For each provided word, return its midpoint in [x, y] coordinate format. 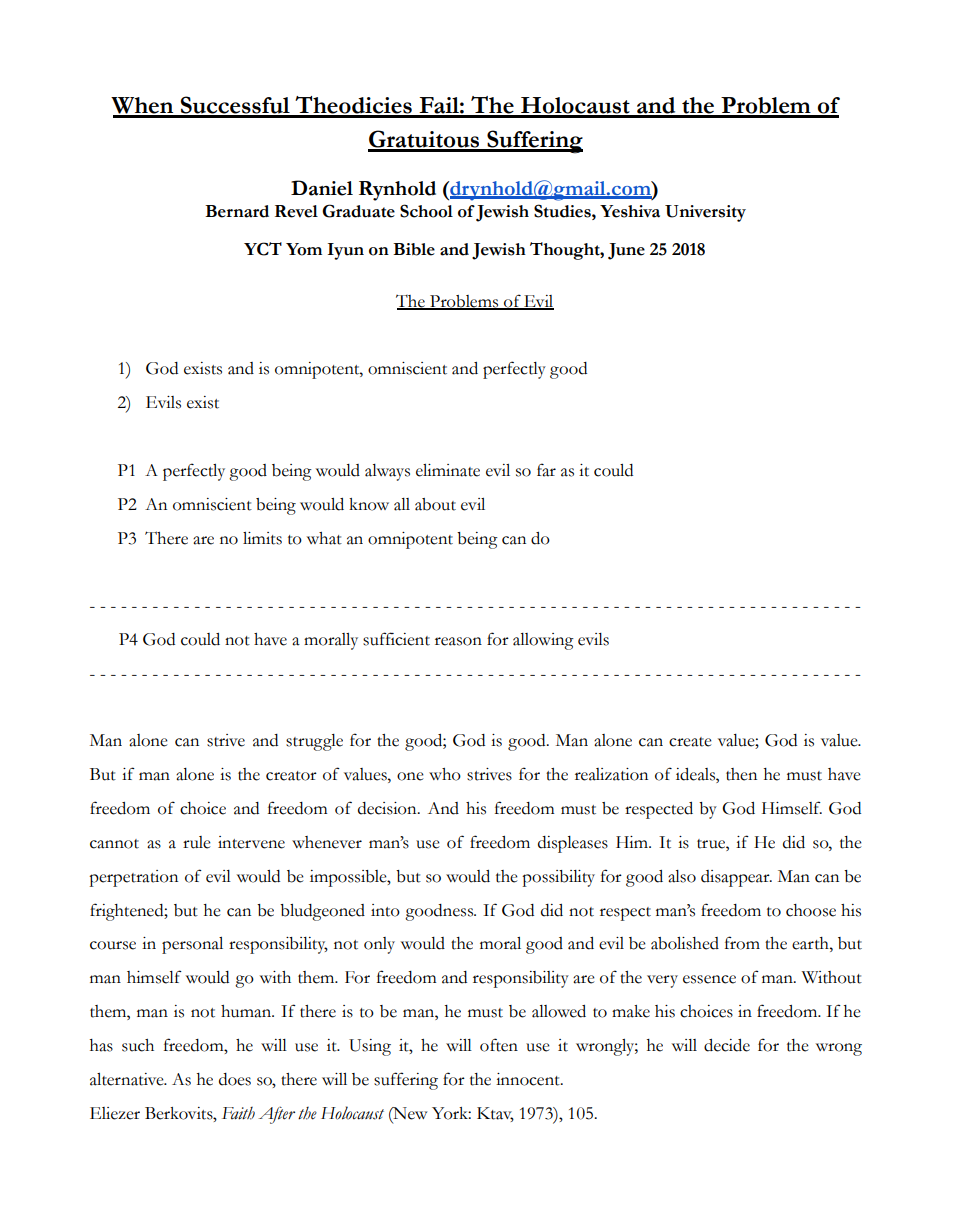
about [435, 504]
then [741, 774]
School [426, 211]
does [235, 1079]
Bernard [237, 211]
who [445, 774]
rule [197, 842]
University [705, 213]
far [546, 470]
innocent [529, 1079]
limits [262, 538]
